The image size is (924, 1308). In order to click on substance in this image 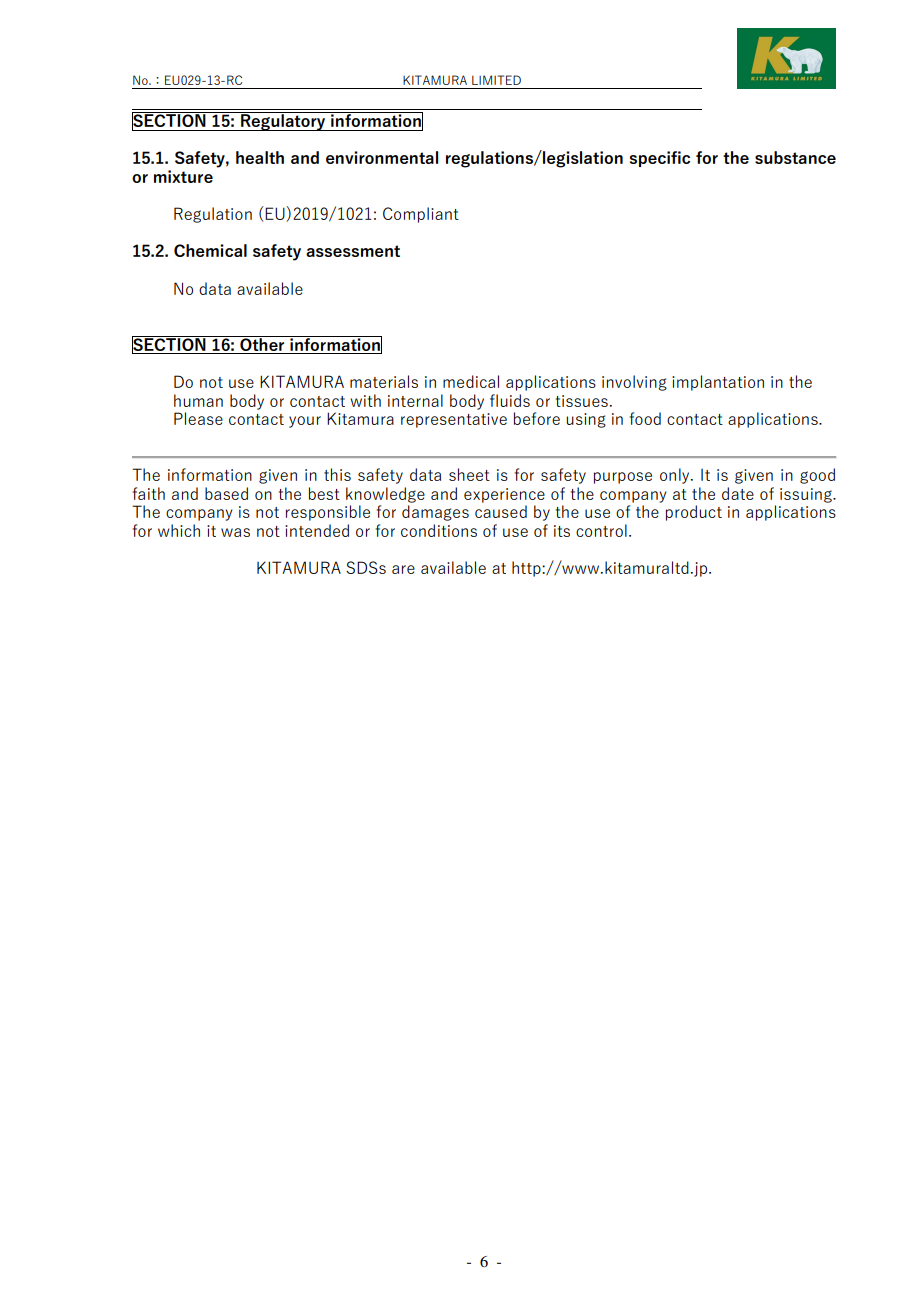, I will do `click(795, 157)`.
